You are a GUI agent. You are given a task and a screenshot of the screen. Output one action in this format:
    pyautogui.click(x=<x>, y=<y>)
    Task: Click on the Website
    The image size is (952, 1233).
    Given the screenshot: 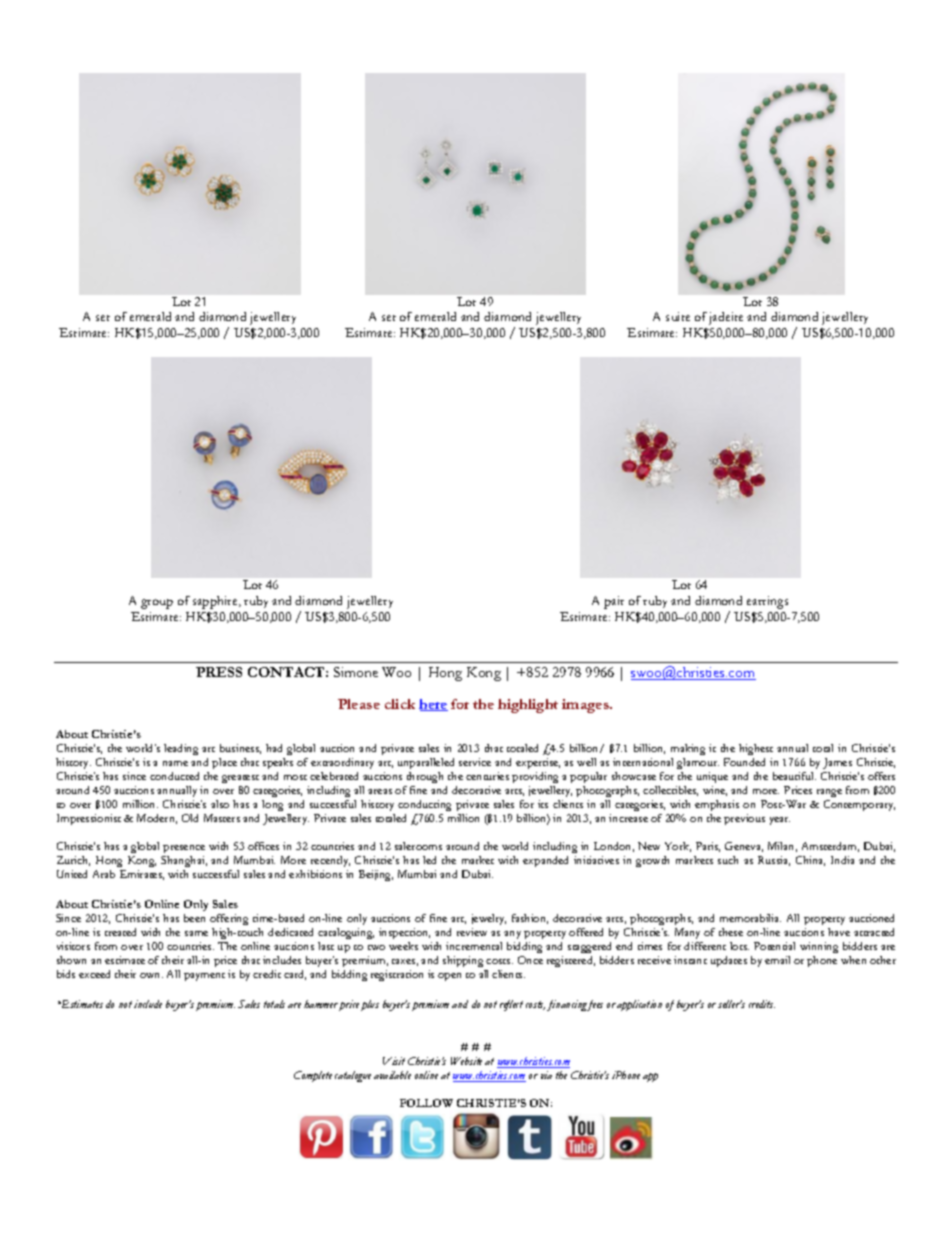 What is the action you would take?
    pyautogui.click(x=466, y=1061)
